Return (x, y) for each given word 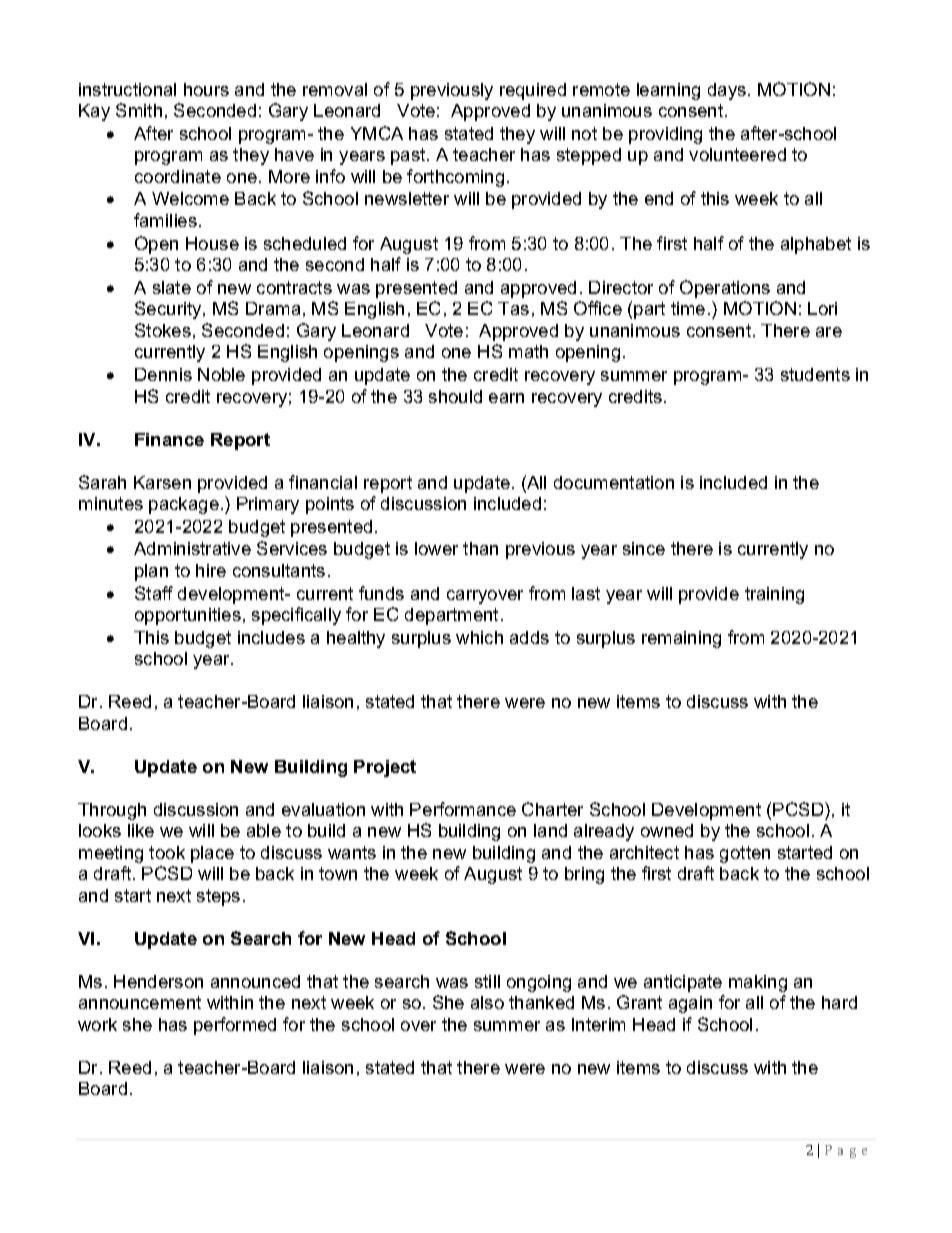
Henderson (158, 981)
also (487, 1002)
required (533, 91)
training (774, 595)
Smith (139, 110)
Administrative (192, 548)
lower (436, 548)
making (758, 983)
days (728, 91)
